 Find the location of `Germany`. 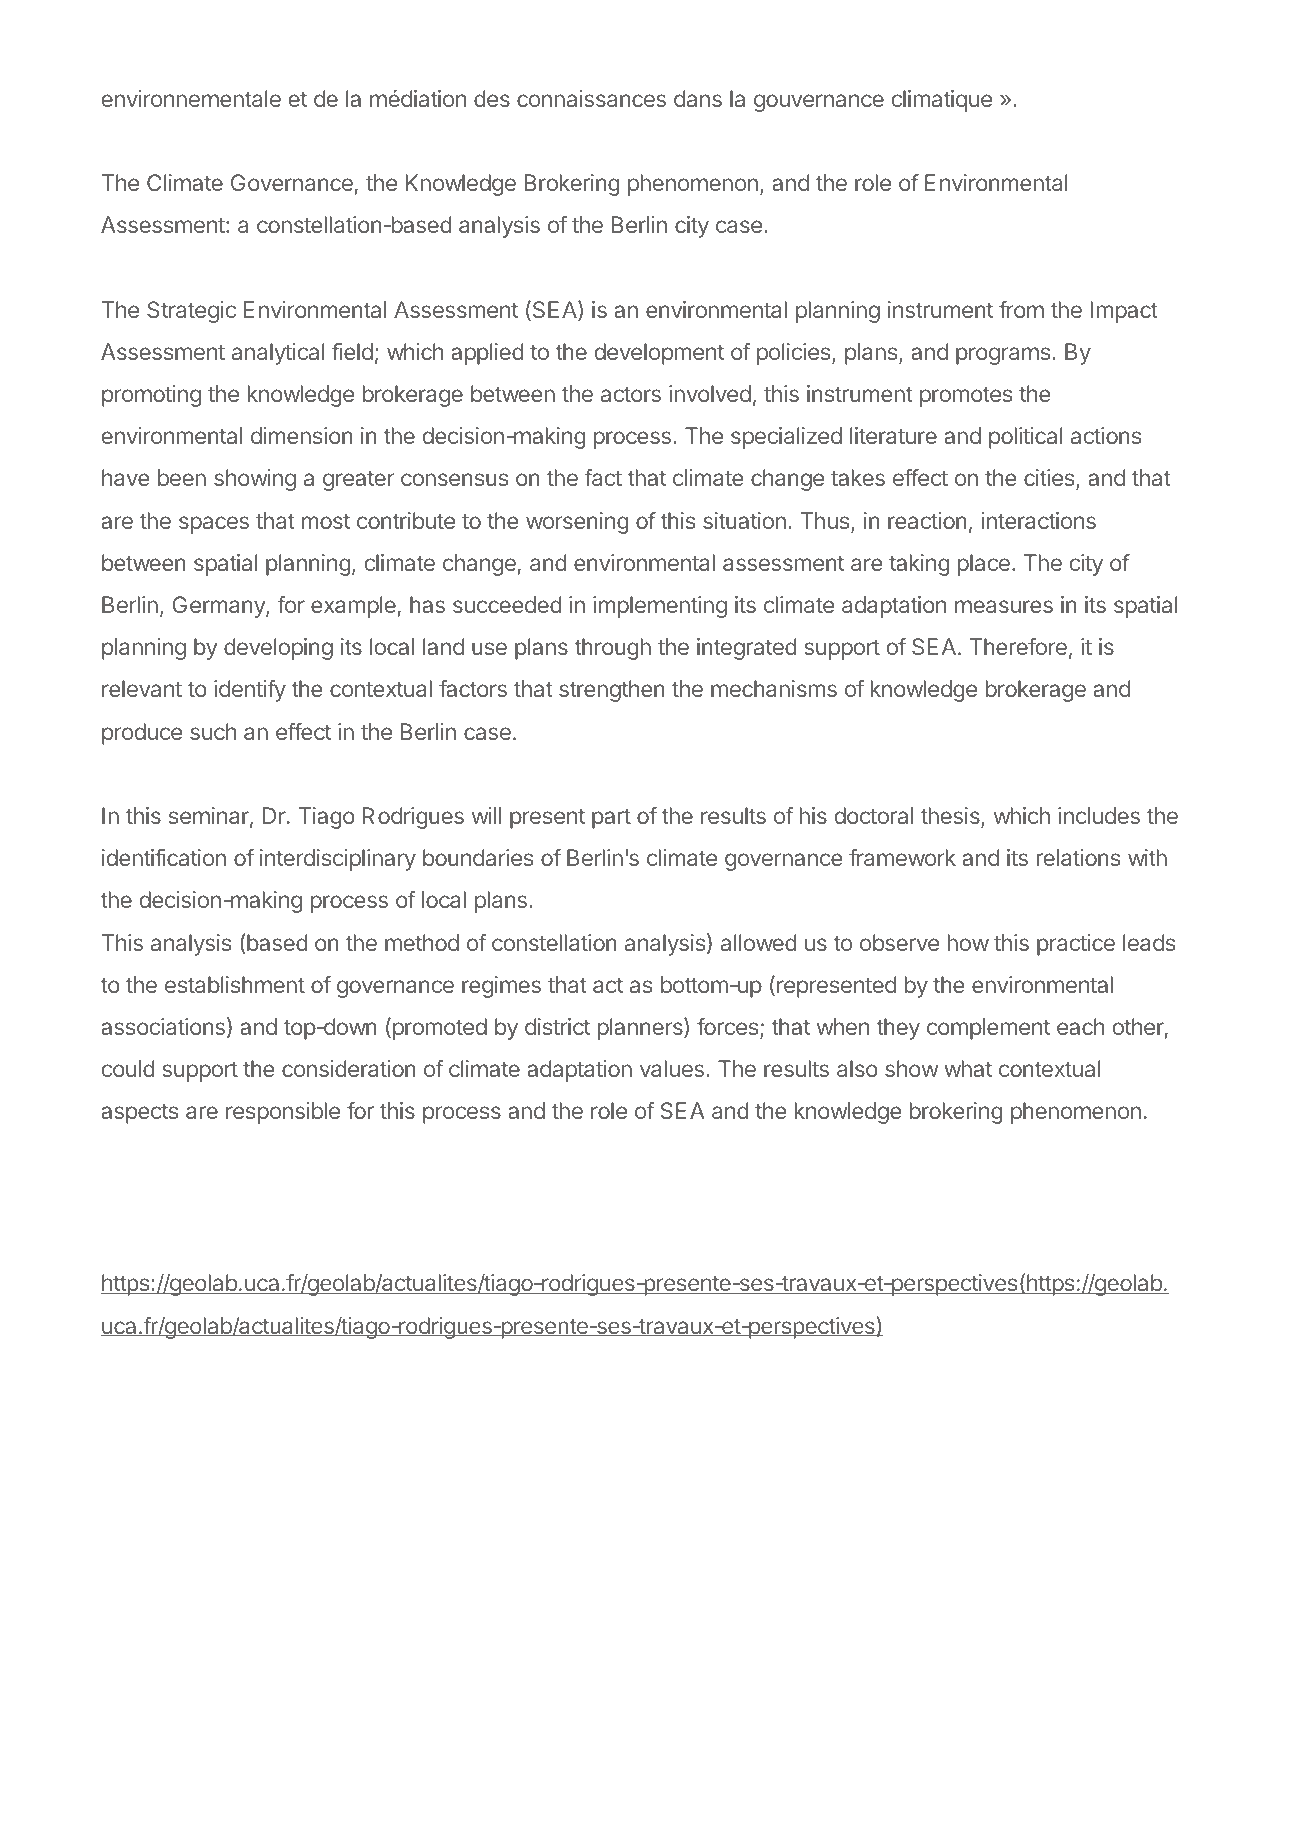

Germany is located at coordinates (219, 607).
